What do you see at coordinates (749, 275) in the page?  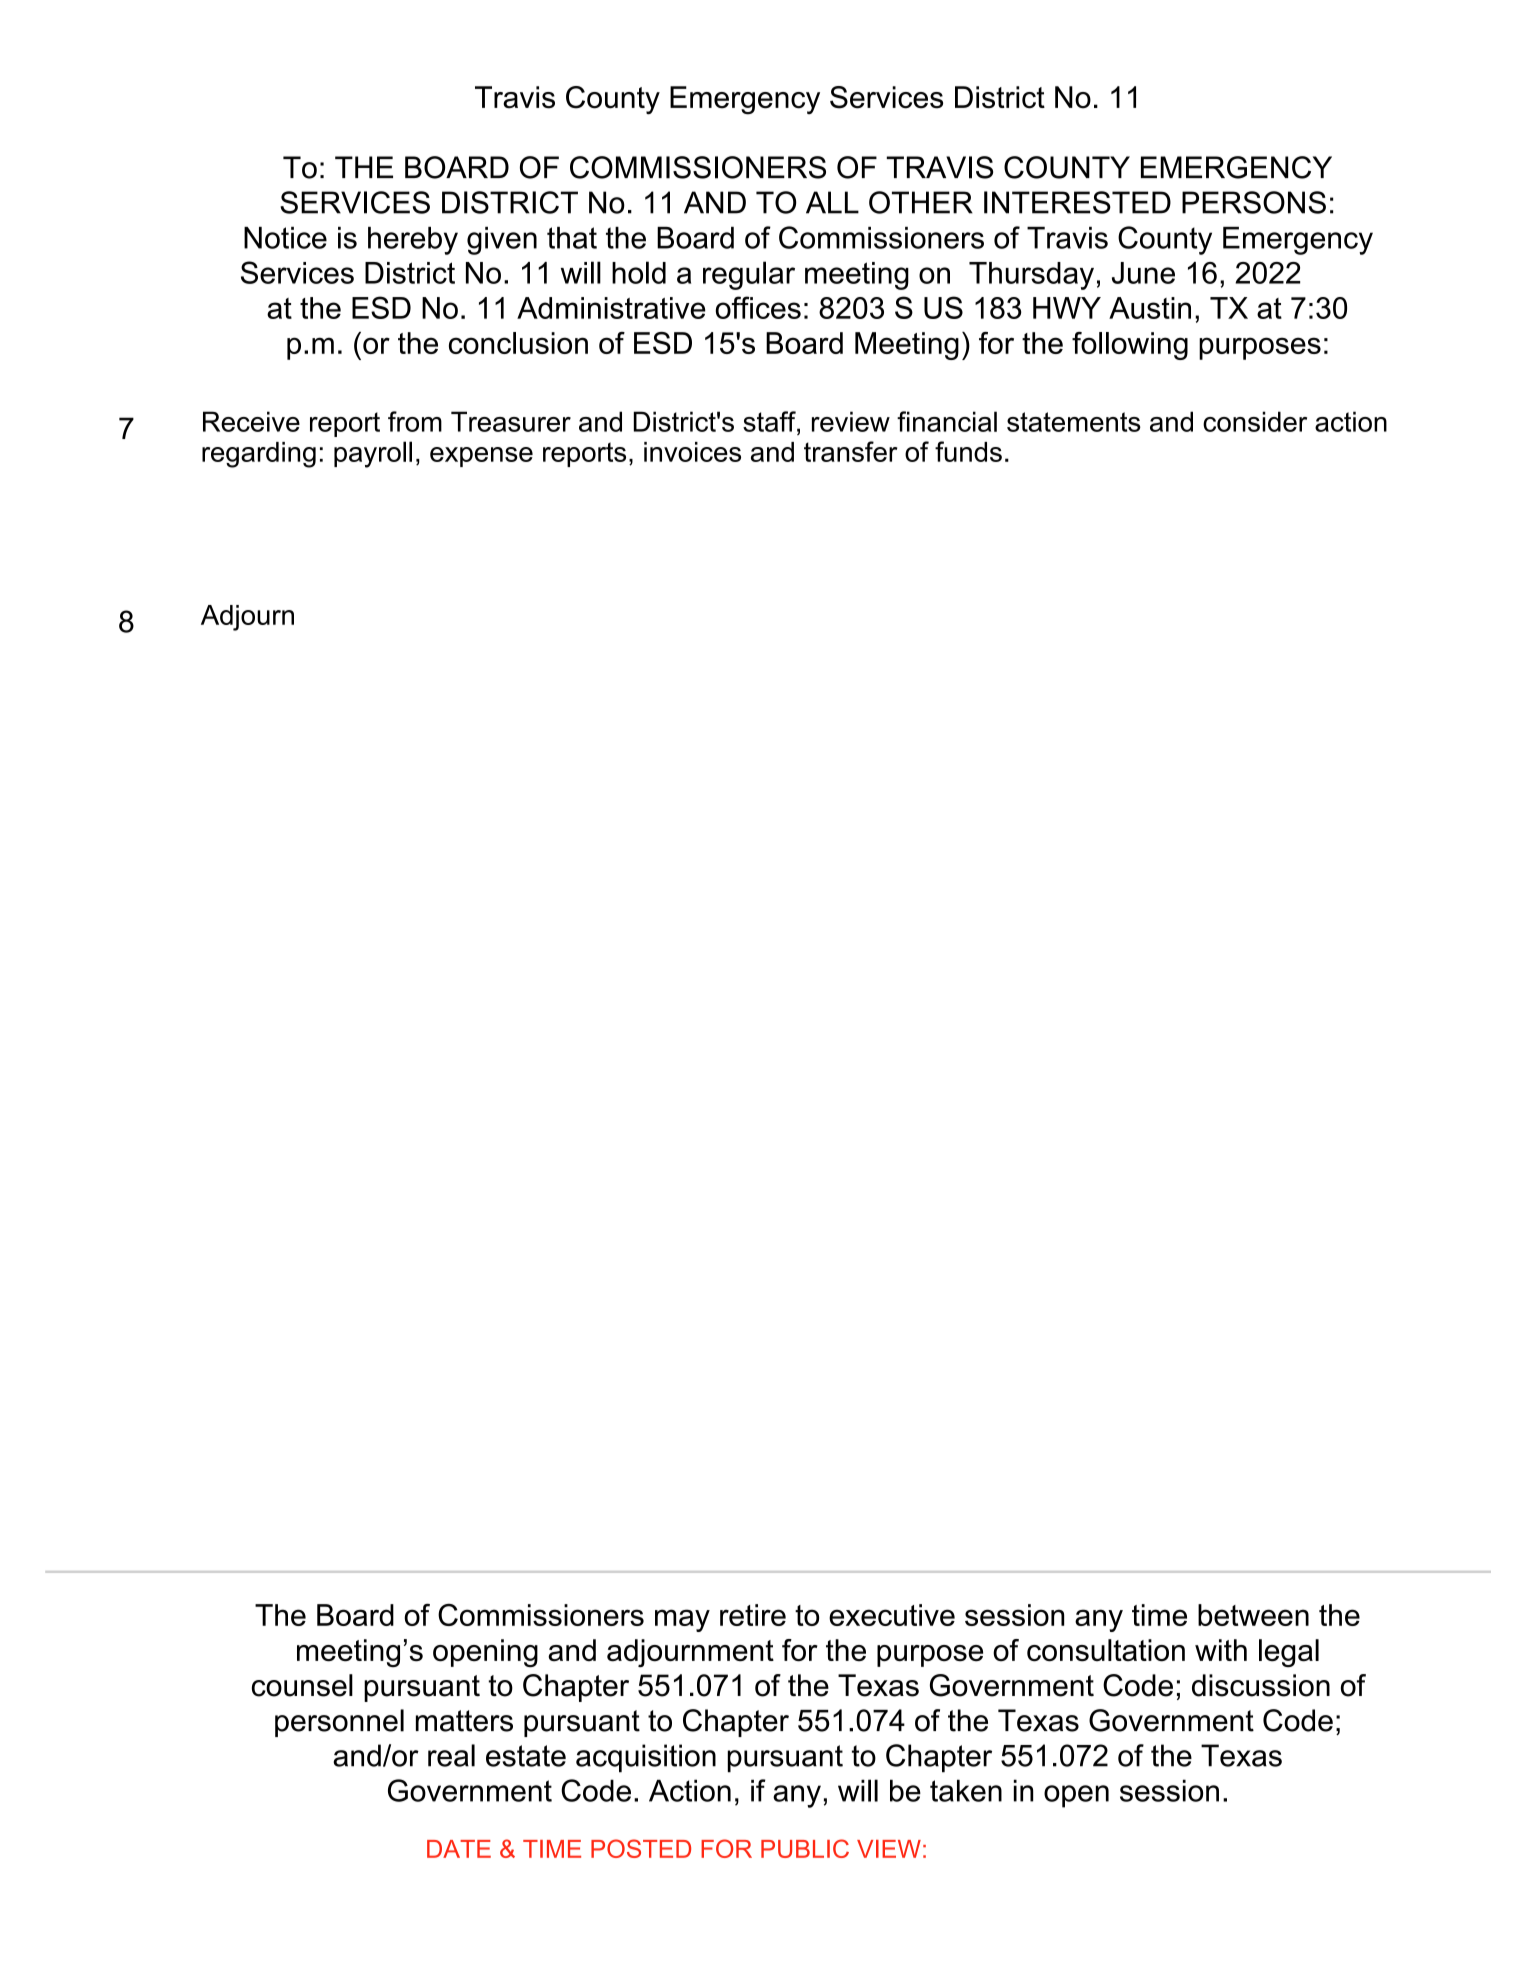 I see `regular` at bounding box center [749, 275].
